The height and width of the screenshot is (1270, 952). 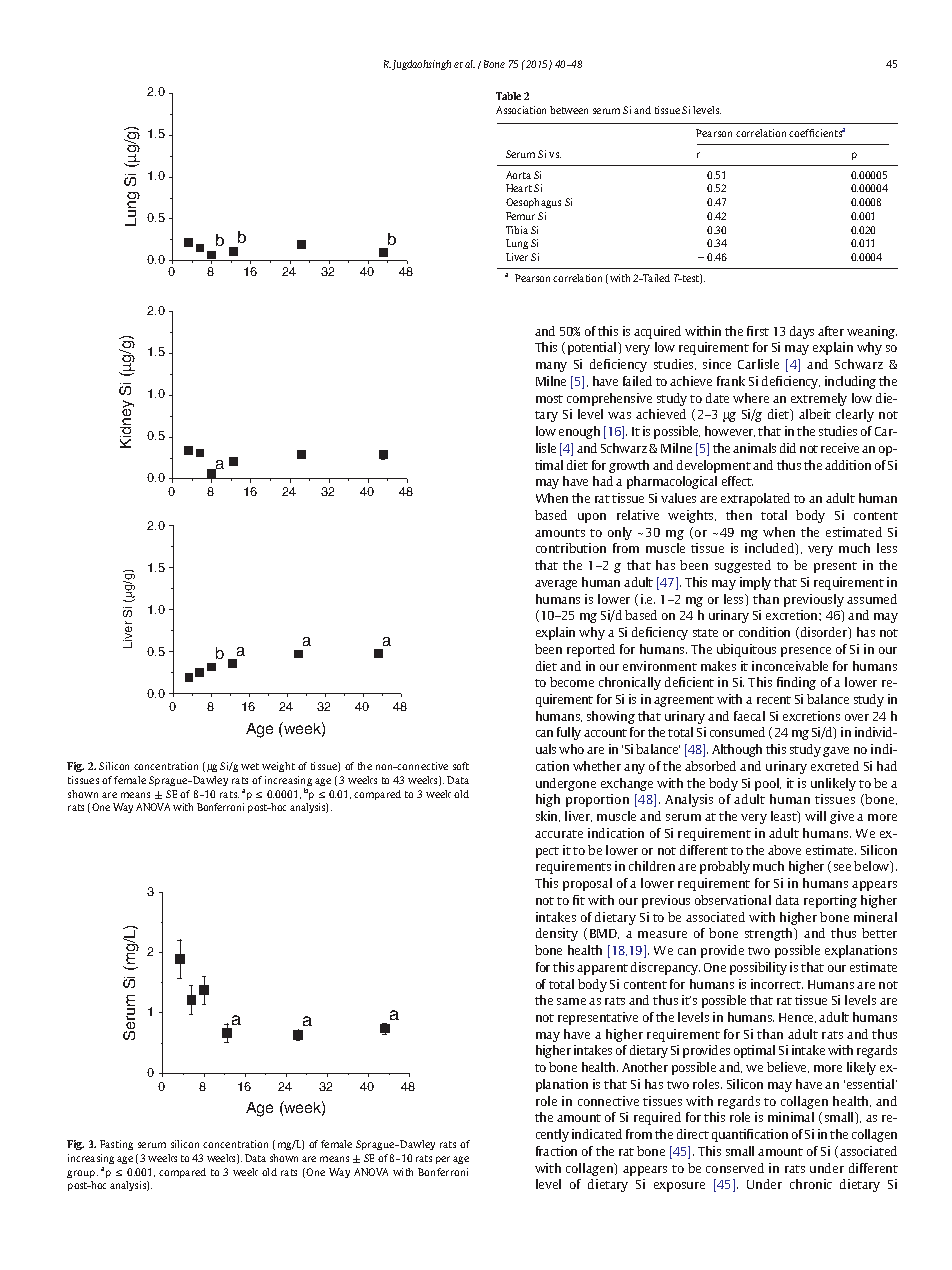 What do you see at coordinates (764, 632) in the screenshot?
I see `condition` at bounding box center [764, 632].
